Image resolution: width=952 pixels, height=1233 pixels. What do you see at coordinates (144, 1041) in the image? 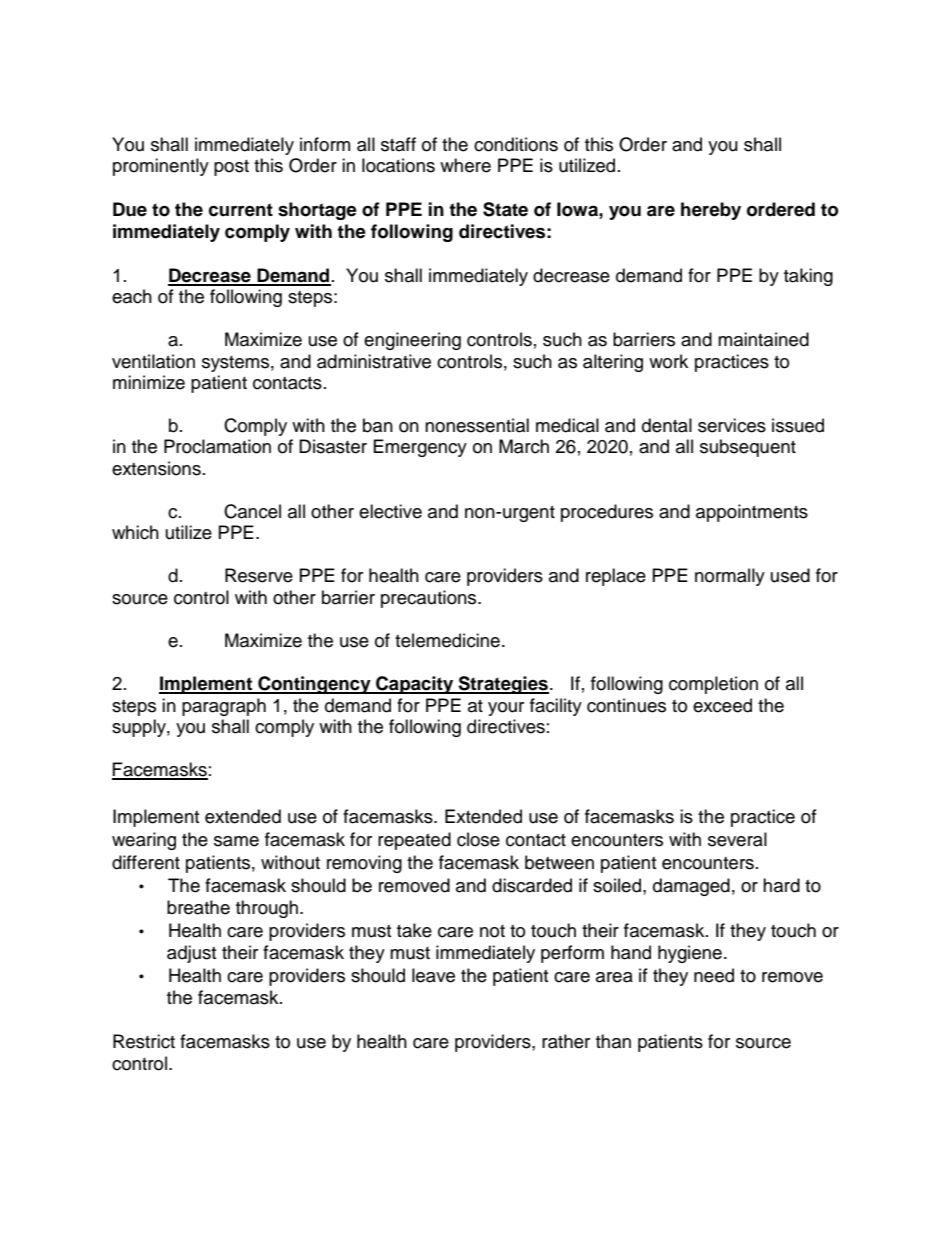
I see `Restrict` at bounding box center [144, 1041].
